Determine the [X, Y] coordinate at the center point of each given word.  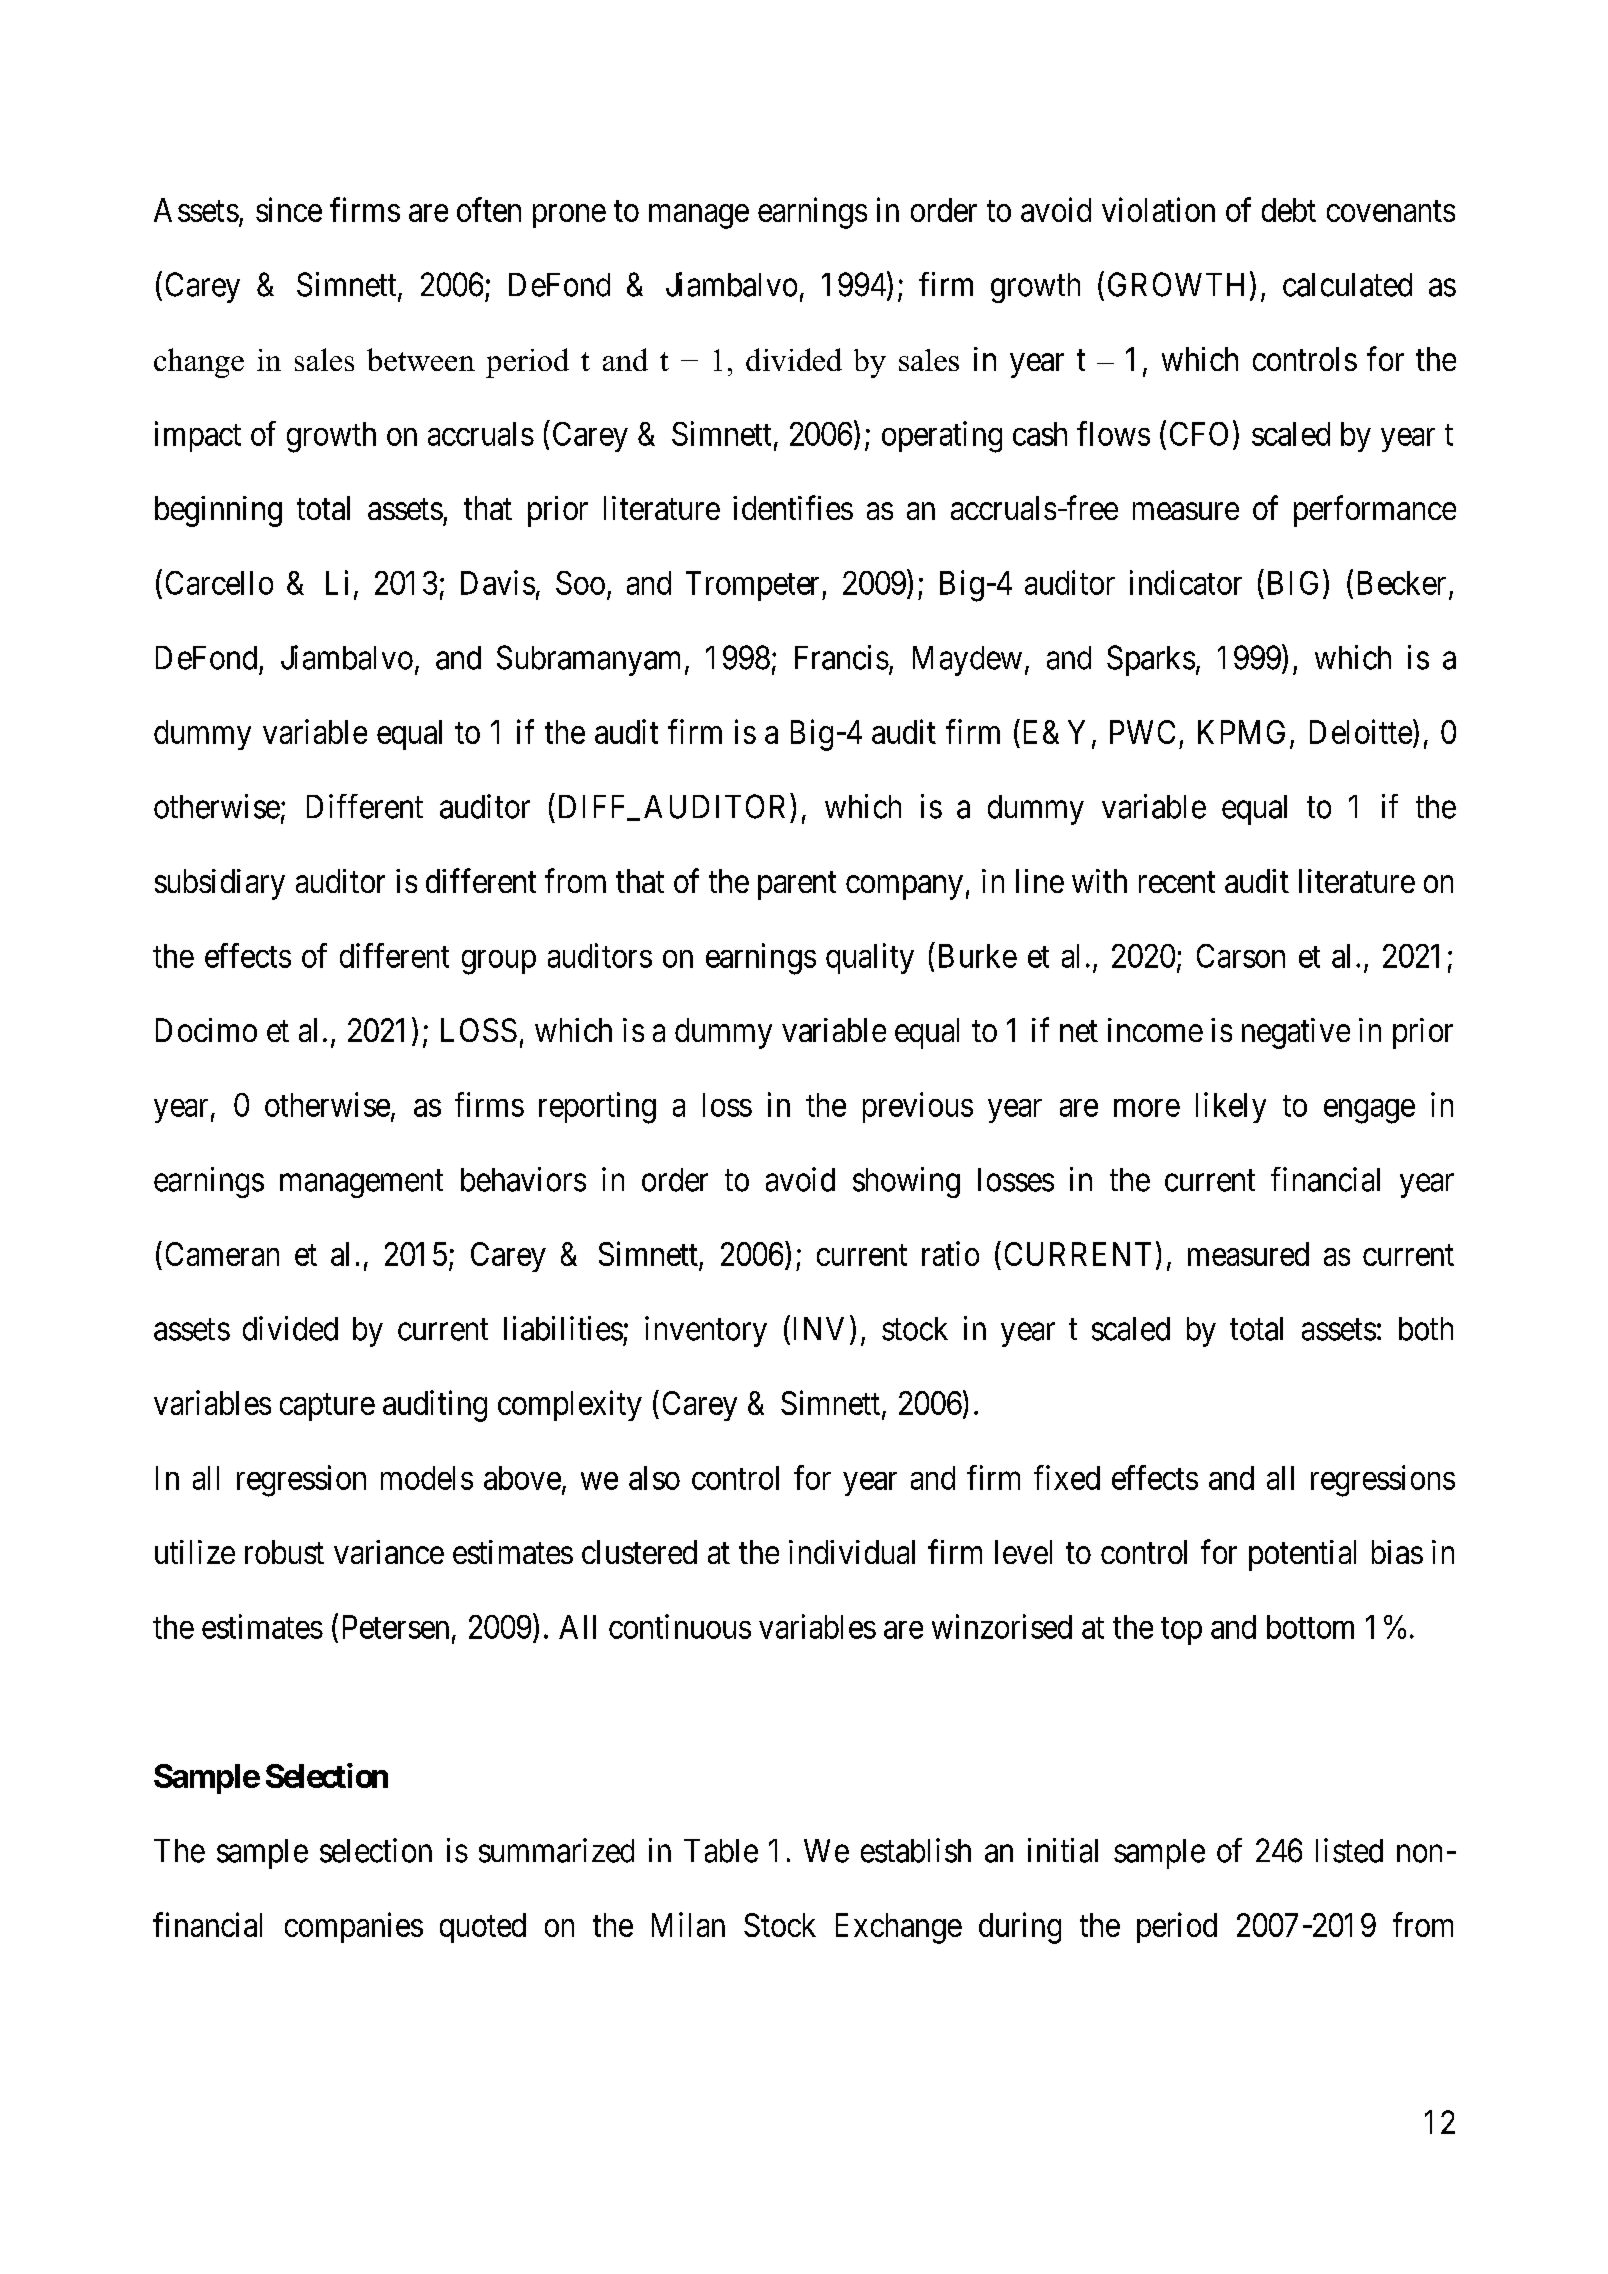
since [289, 209]
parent [797, 886]
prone [569, 216]
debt [1289, 210]
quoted [483, 1928]
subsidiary [220, 884]
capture [327, 1407]
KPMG [1241, 732]
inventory [706, 1331]
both [1426, 1329]
